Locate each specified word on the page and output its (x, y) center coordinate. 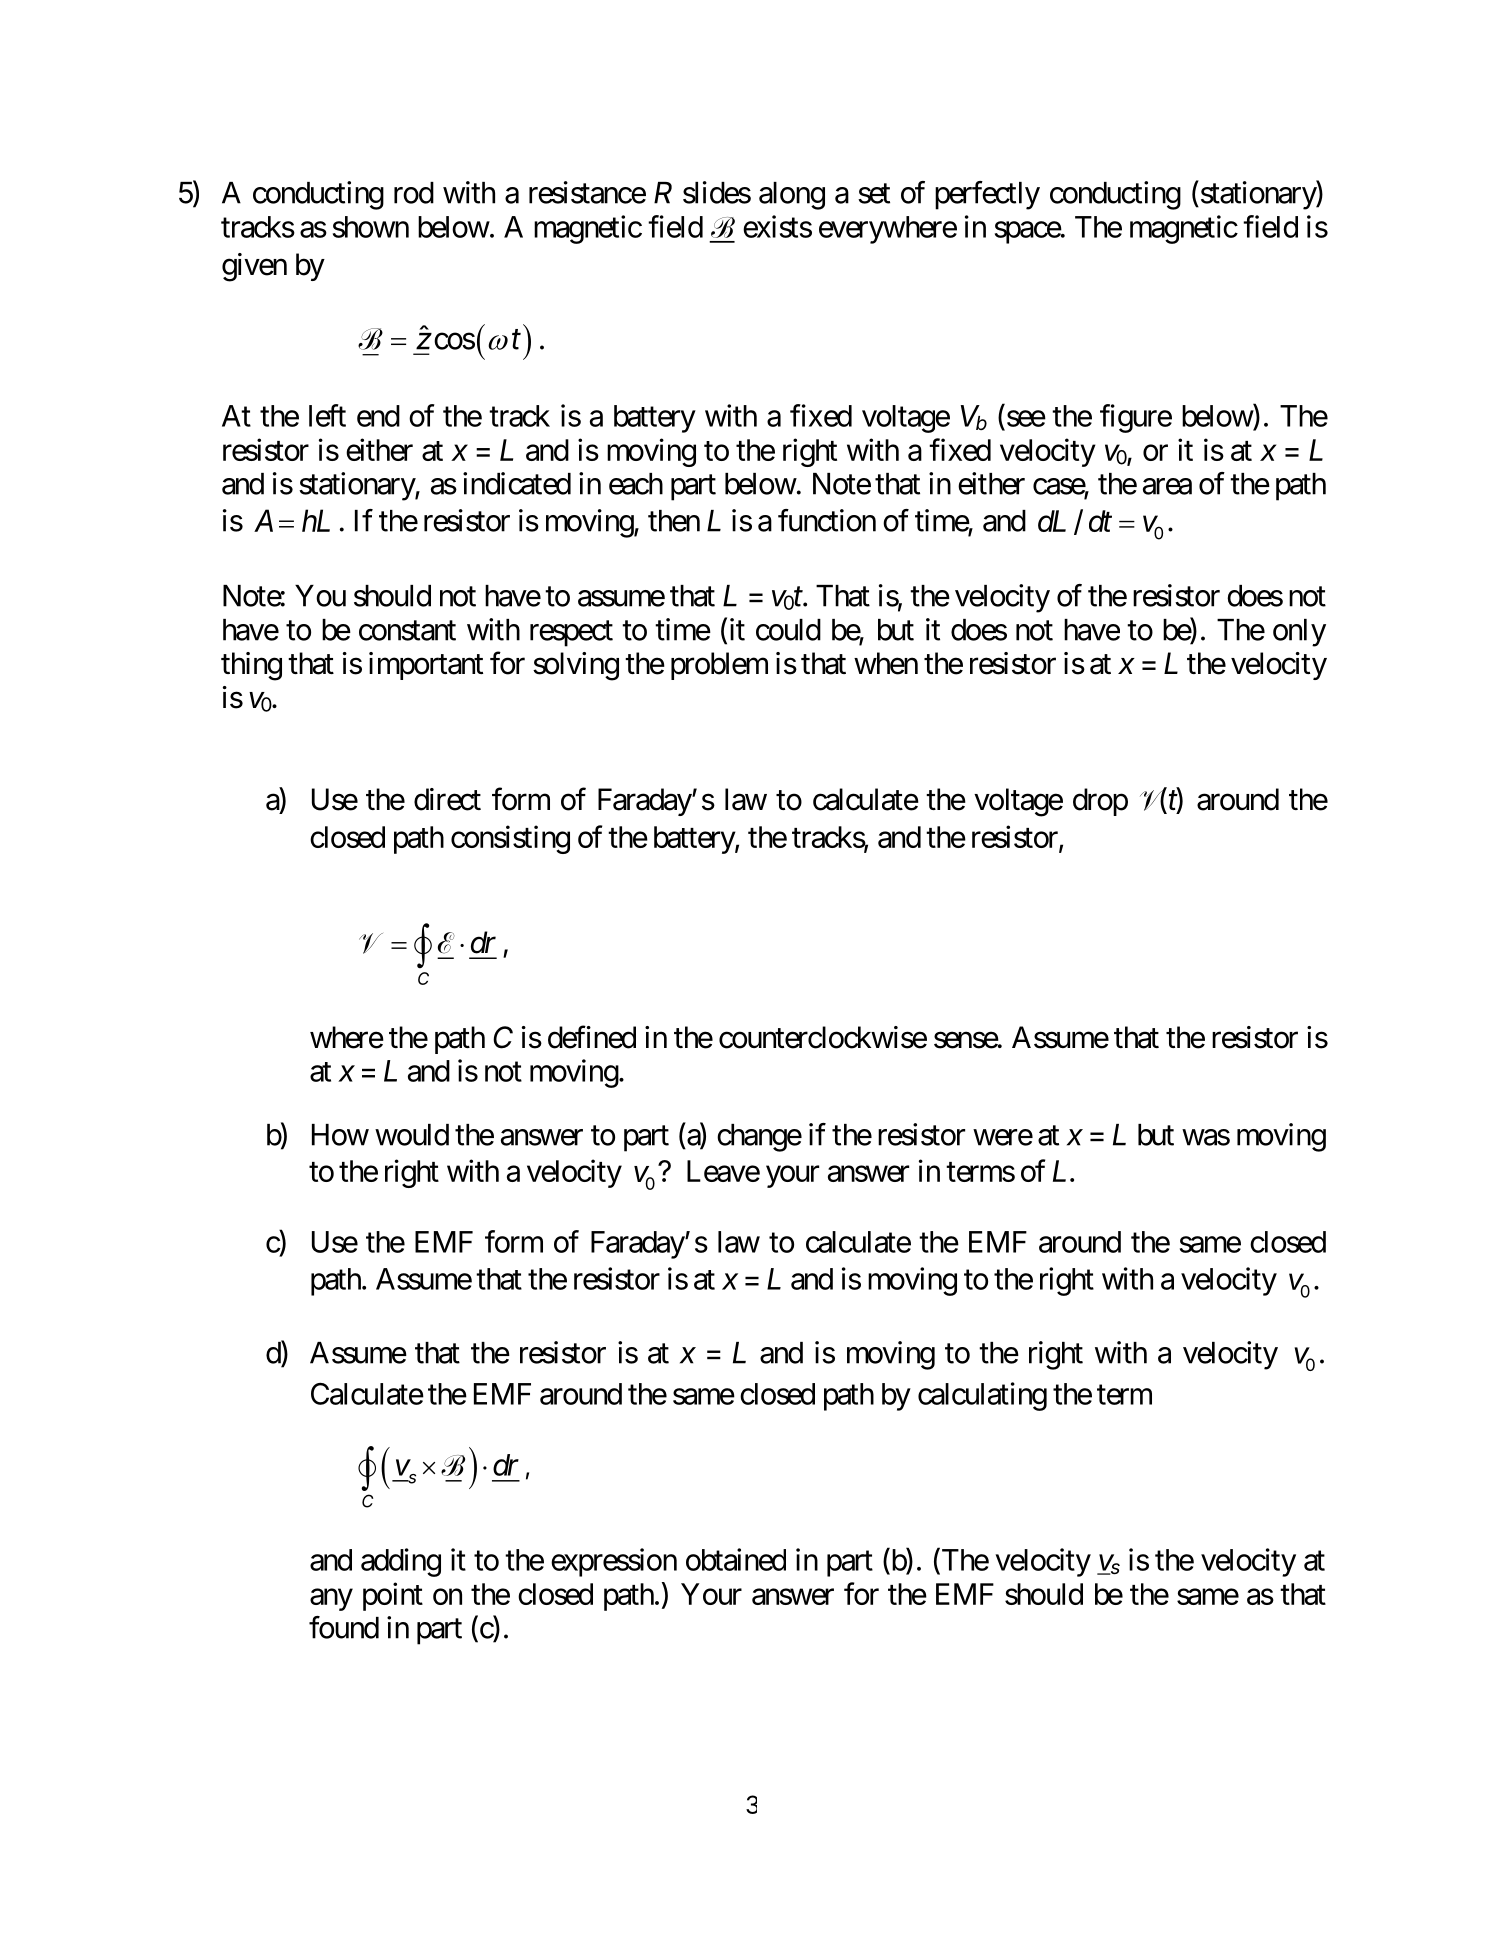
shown (371, 227)
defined (592, 1037)
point (393, 1596)
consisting (510, 839)
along (792, 196)
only (1299, 633)
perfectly (987, 195)
